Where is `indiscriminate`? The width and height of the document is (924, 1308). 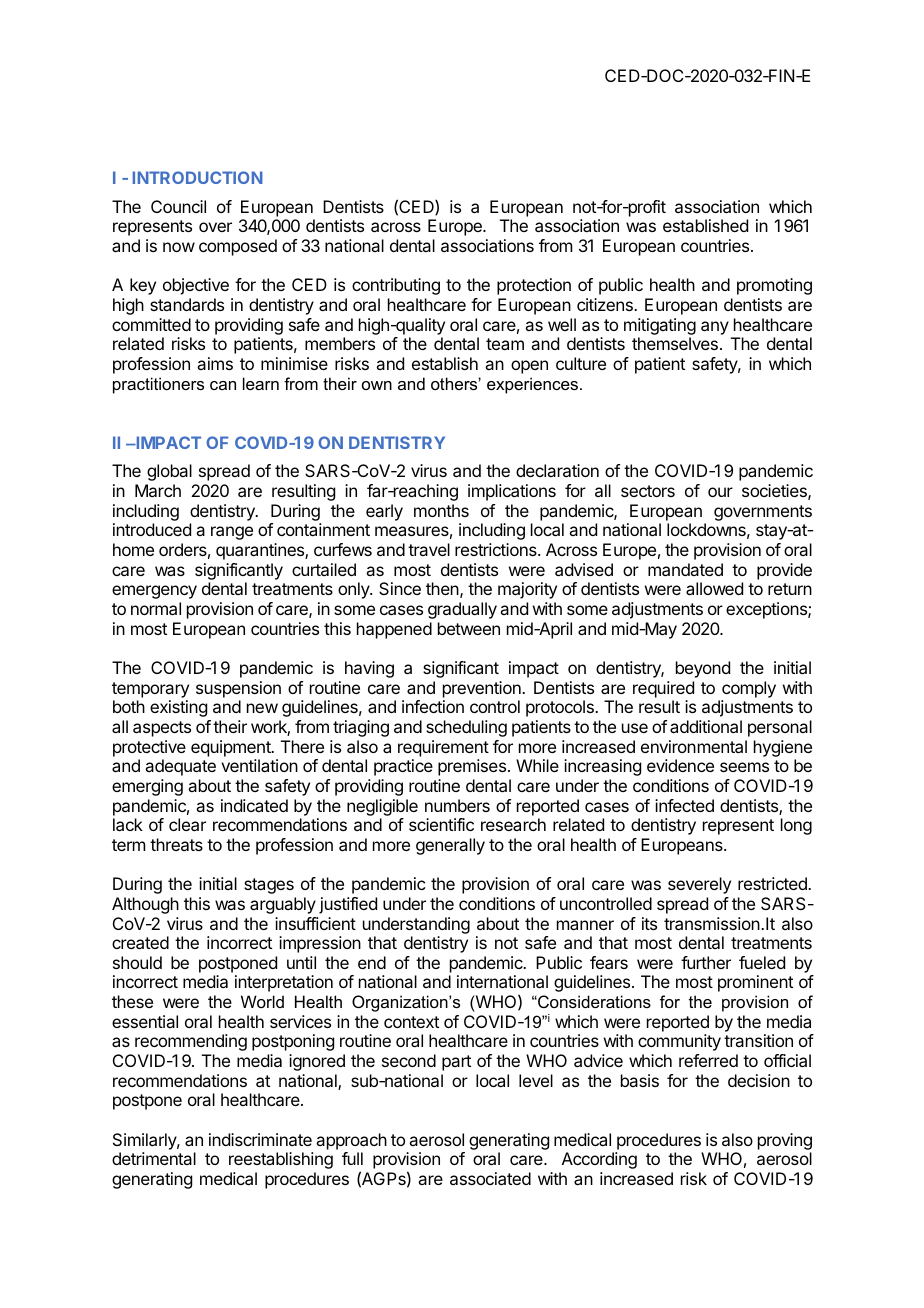 indiscriminate is located at coordinates (260, 1139).
